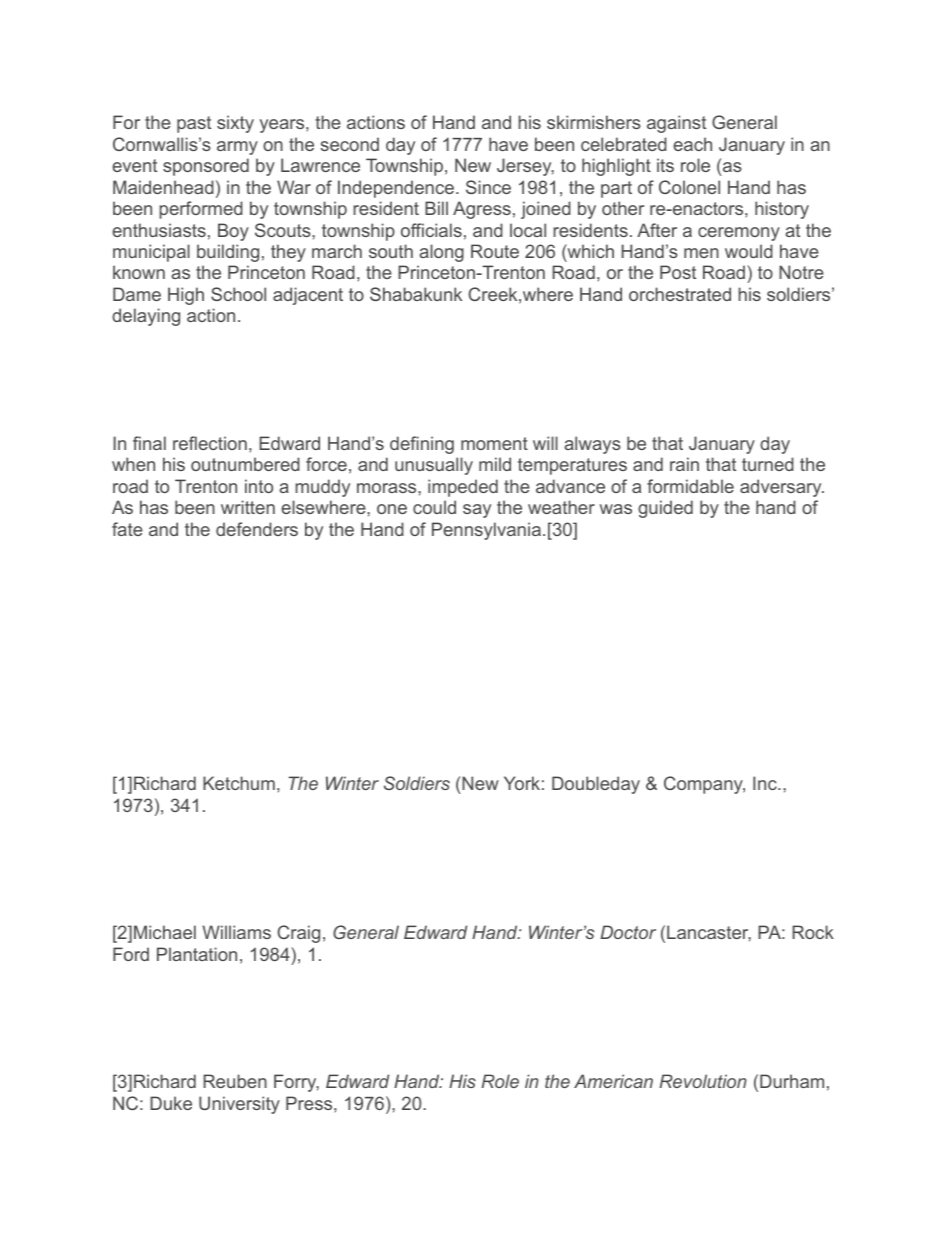  Describe the element at coordinates (441, 253) in the page. I see `along` at that location.
